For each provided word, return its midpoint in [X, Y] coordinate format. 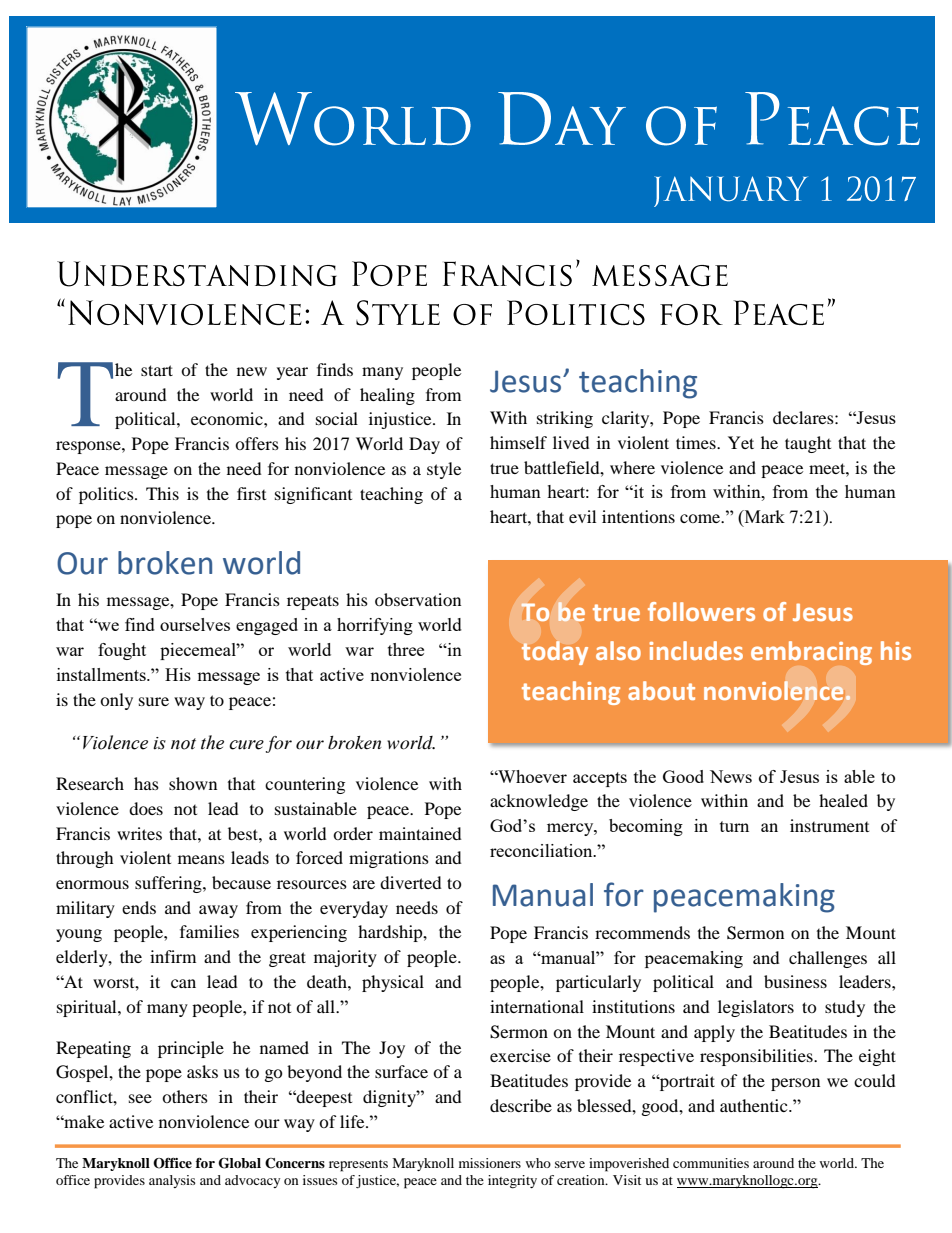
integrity [512, 1182]
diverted [411, 882]
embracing [811, 653]
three [406, 649]
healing [387, 396]
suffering [169, 884]
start [157, 370]
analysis [172, 1181]
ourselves [195, 624]
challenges [828, 959]
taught [808, 444]
